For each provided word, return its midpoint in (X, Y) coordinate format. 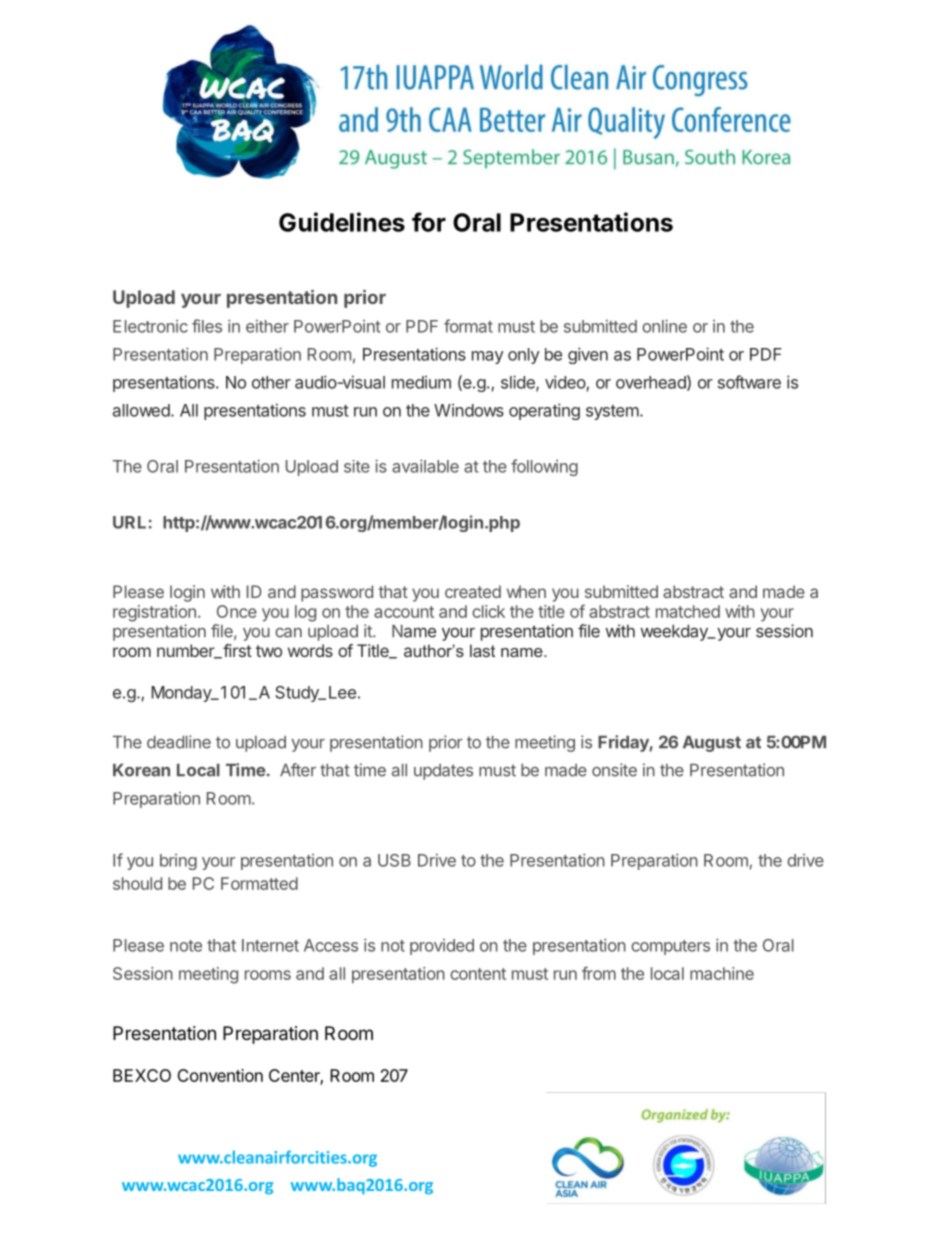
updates (443, 772)
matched (688, 611)
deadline (179, 742)
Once (237, 611)
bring (178, 862)
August (712, 744)
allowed (141, 410)
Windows (469, 410)
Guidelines (342, 222)
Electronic (150, 326)
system (613, 412)
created (473, 591)
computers (670, 947)
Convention (220, 1075)
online (664, 326)
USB (394, 860)
